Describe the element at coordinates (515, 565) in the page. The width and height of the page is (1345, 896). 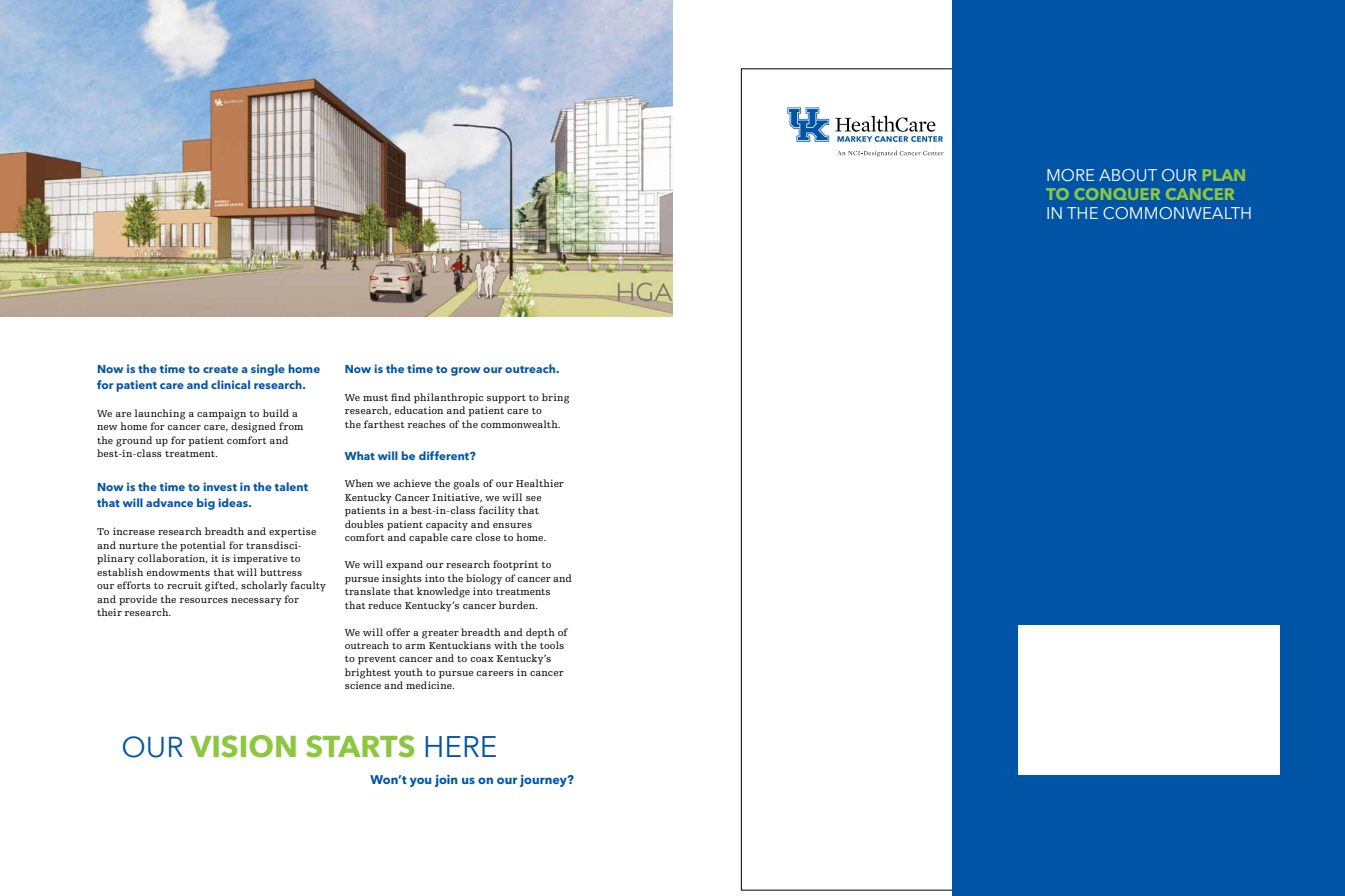
I see `footprint` at that location.
